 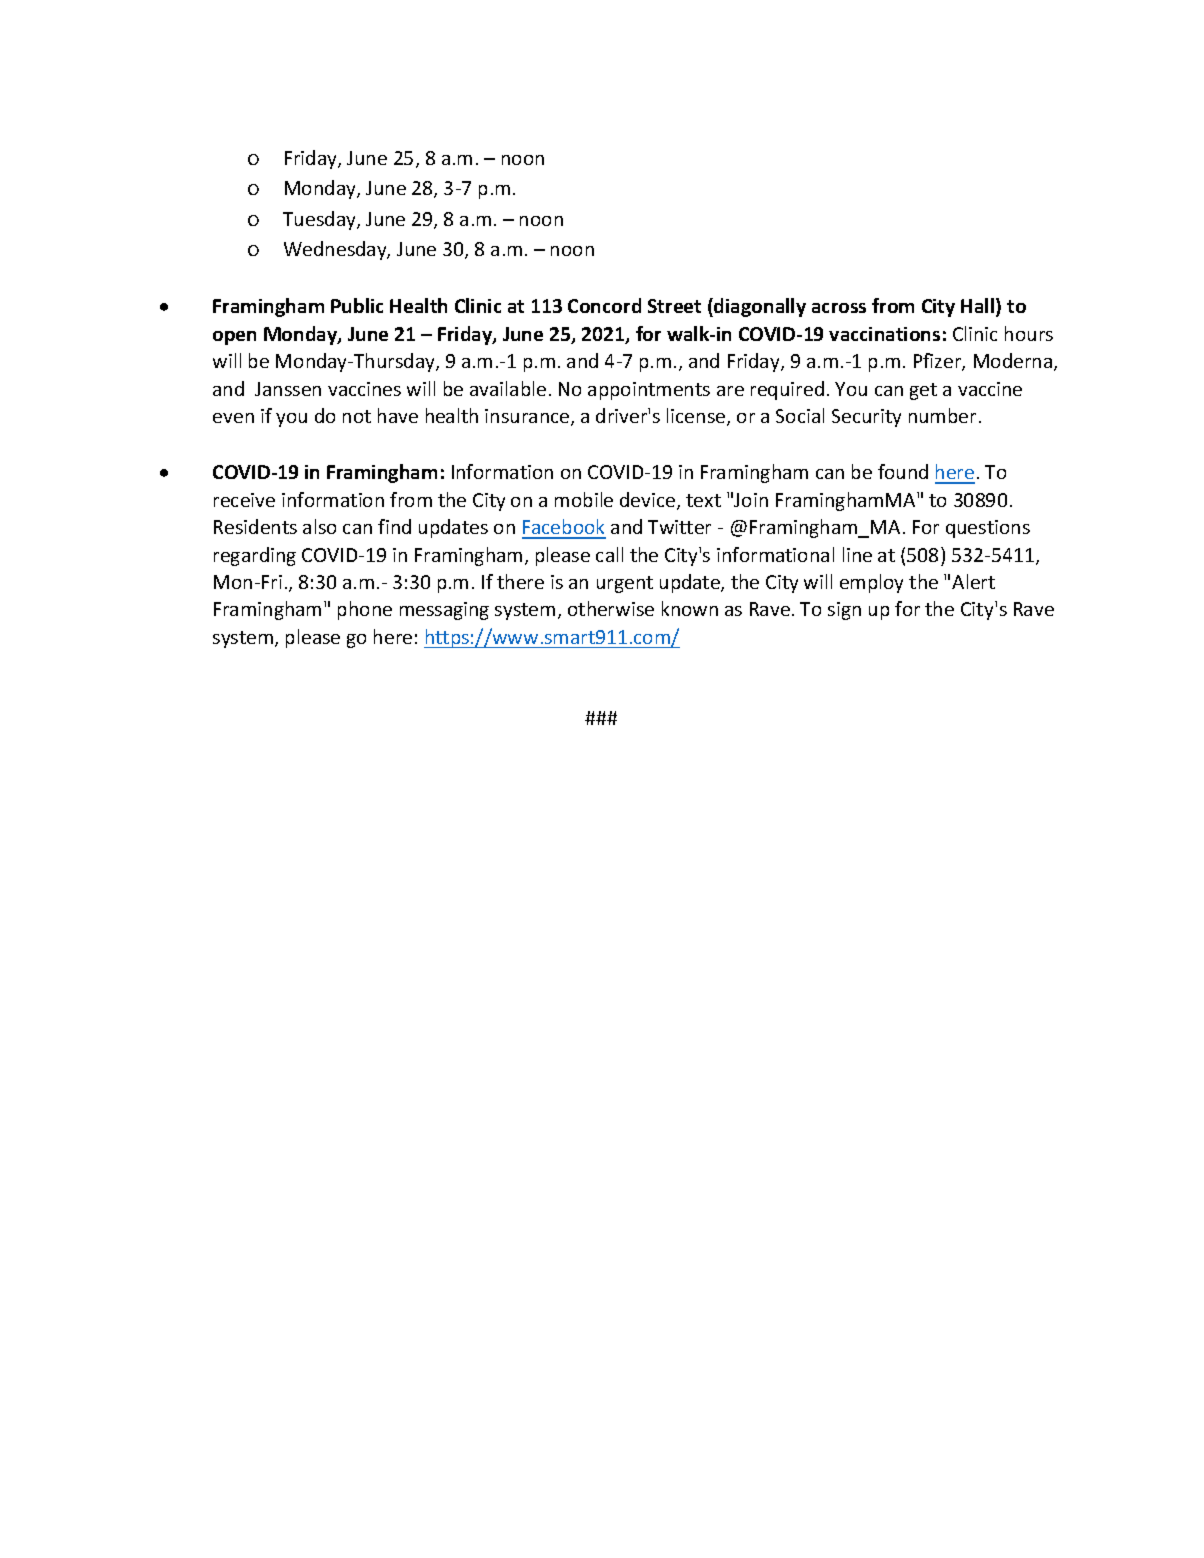 I want to click on appointments, so click(x=649, y=391).
